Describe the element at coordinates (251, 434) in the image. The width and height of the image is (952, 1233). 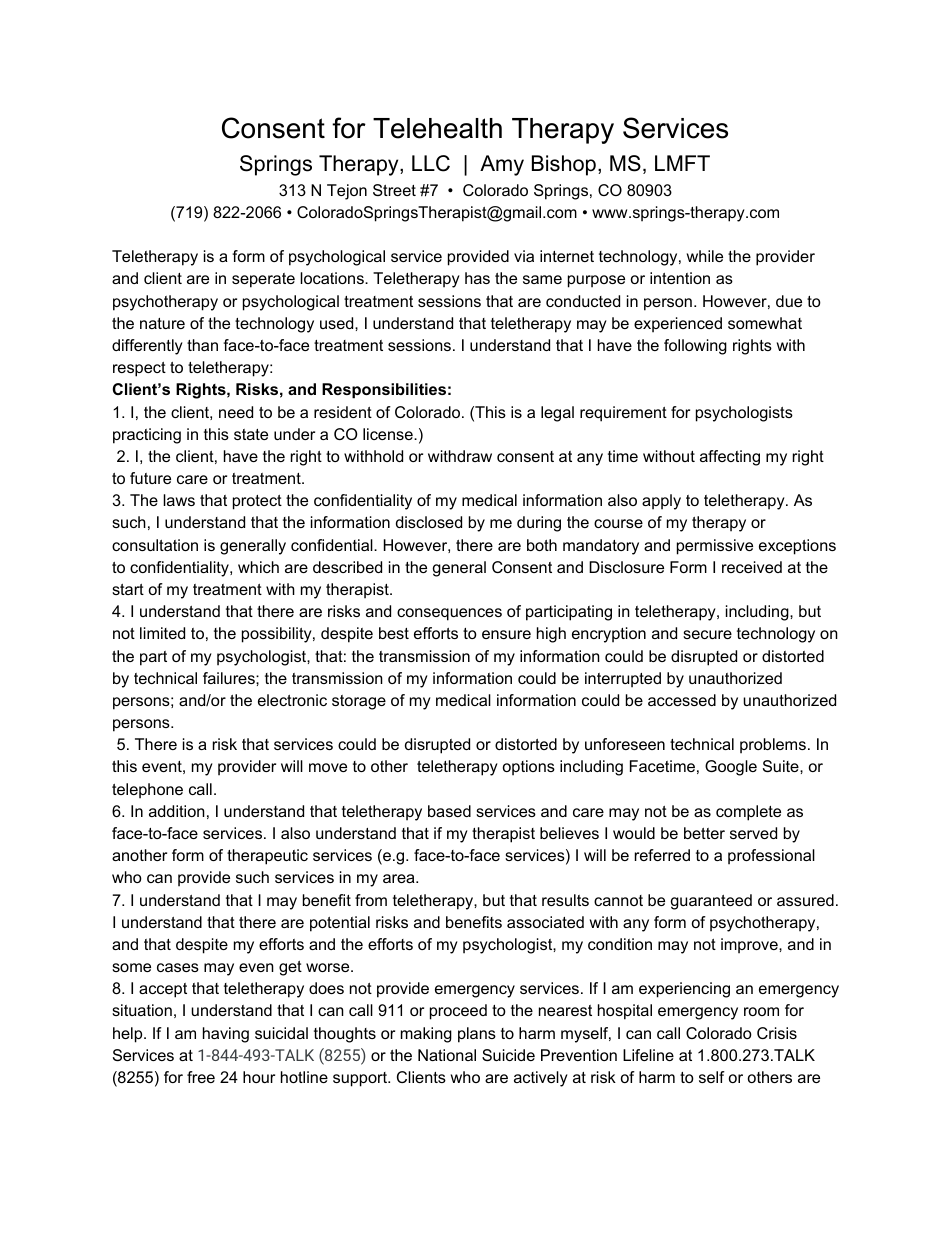
I see `state` at that location.
